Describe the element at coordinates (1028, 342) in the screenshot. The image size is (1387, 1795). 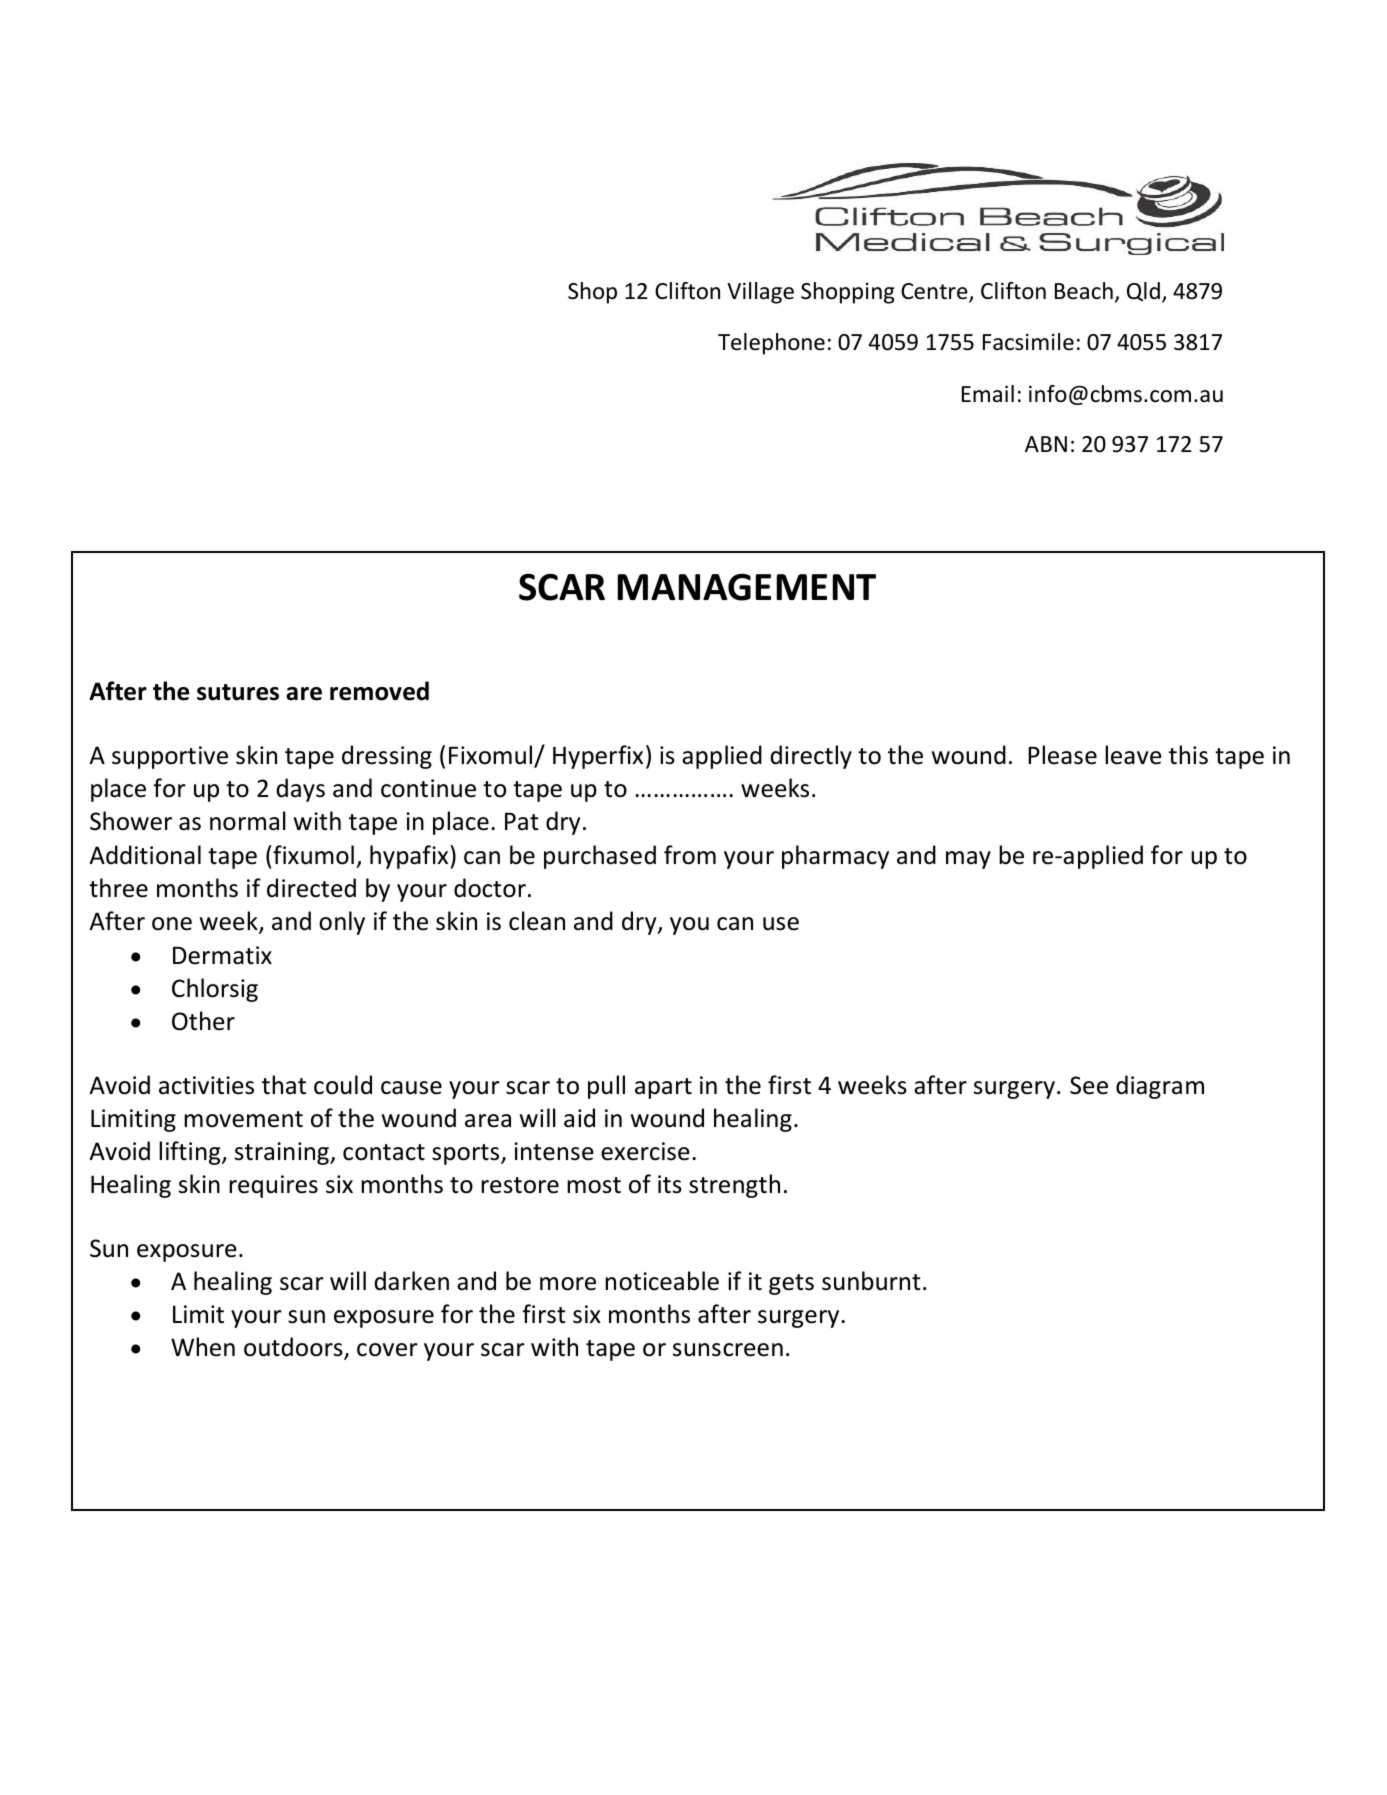
I see `Facsimile` at that location.
